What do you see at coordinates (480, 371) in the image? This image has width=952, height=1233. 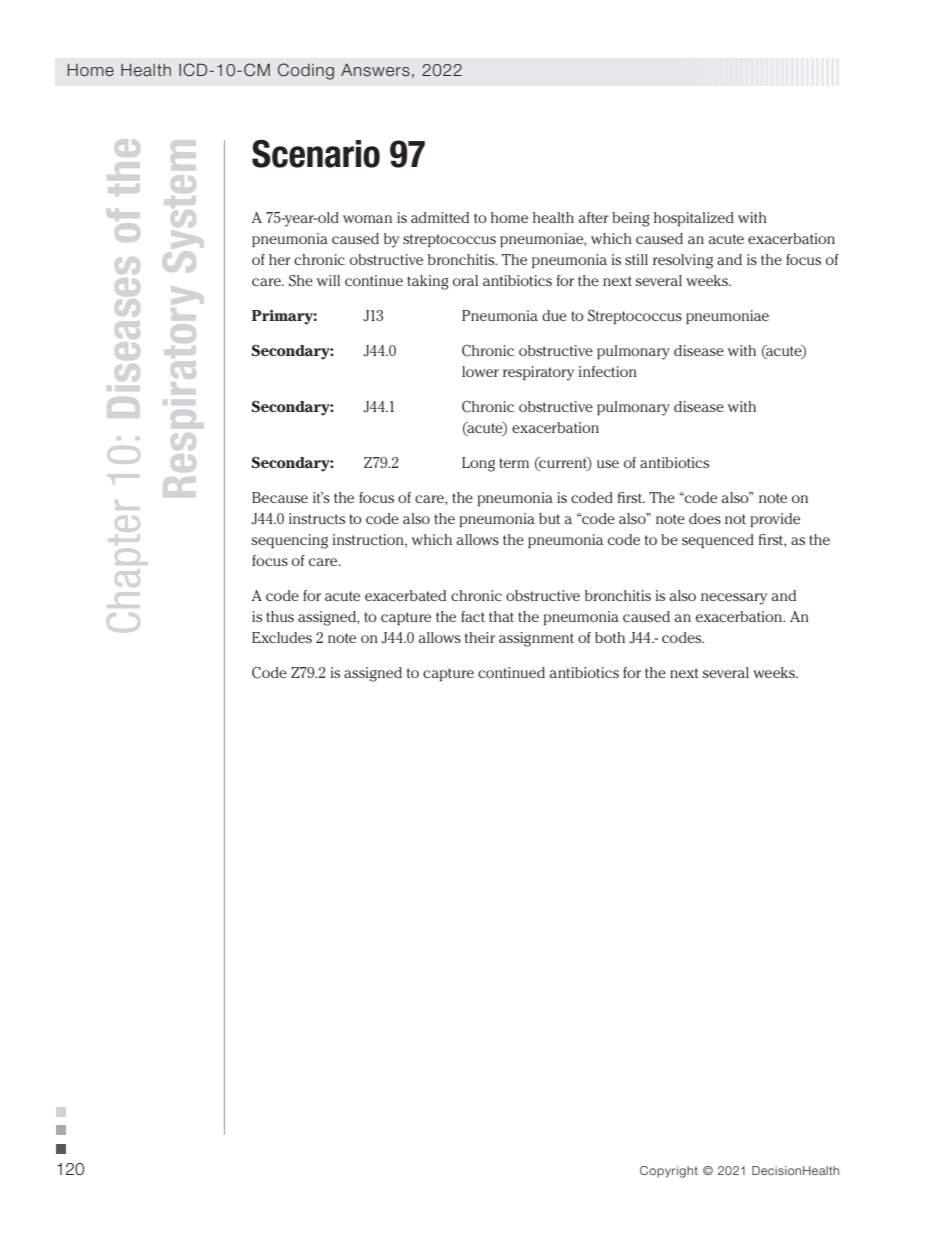 I see `lower` at bounding box center [480, 371].
